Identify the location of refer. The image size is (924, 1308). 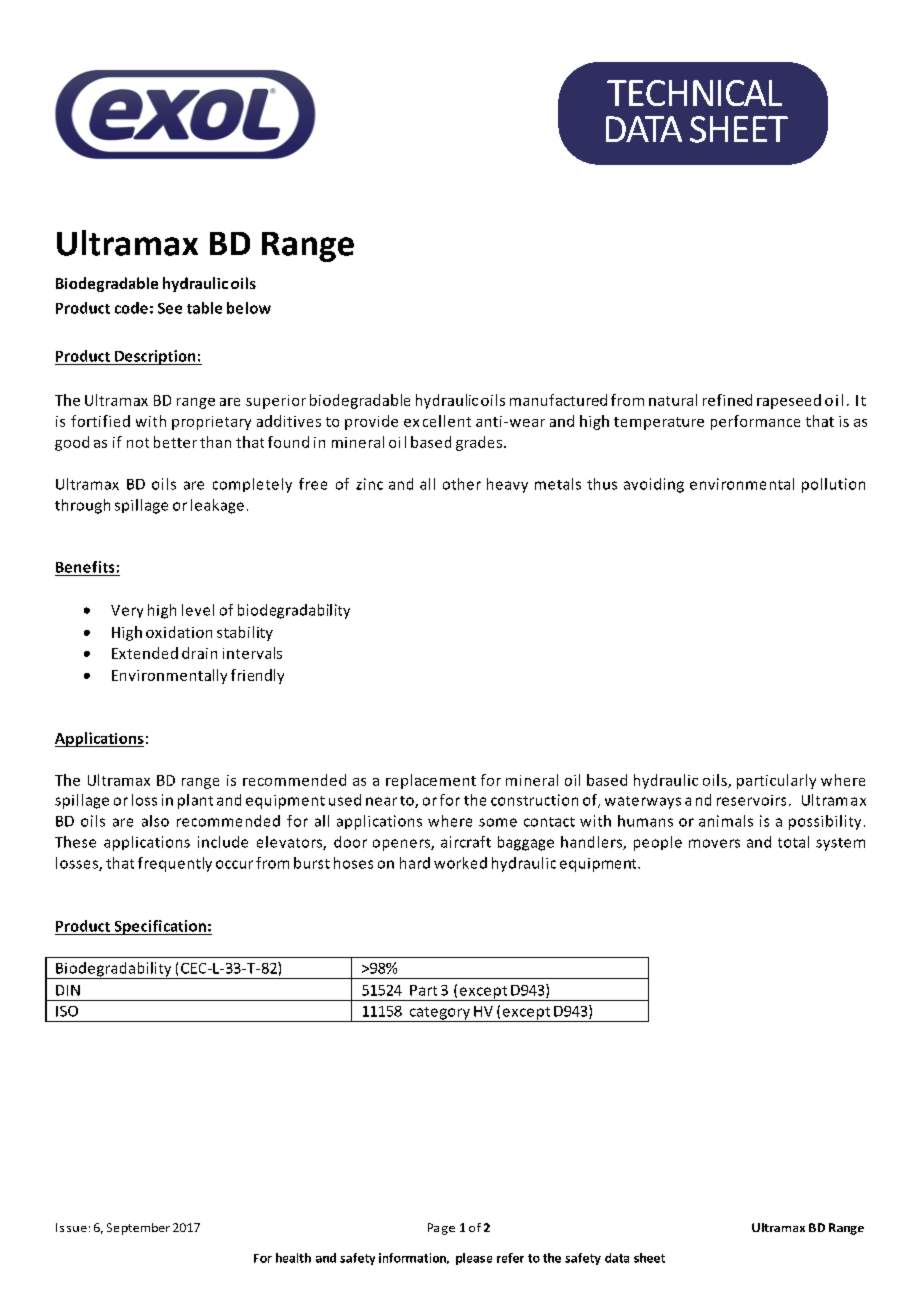
(510, 1258).
